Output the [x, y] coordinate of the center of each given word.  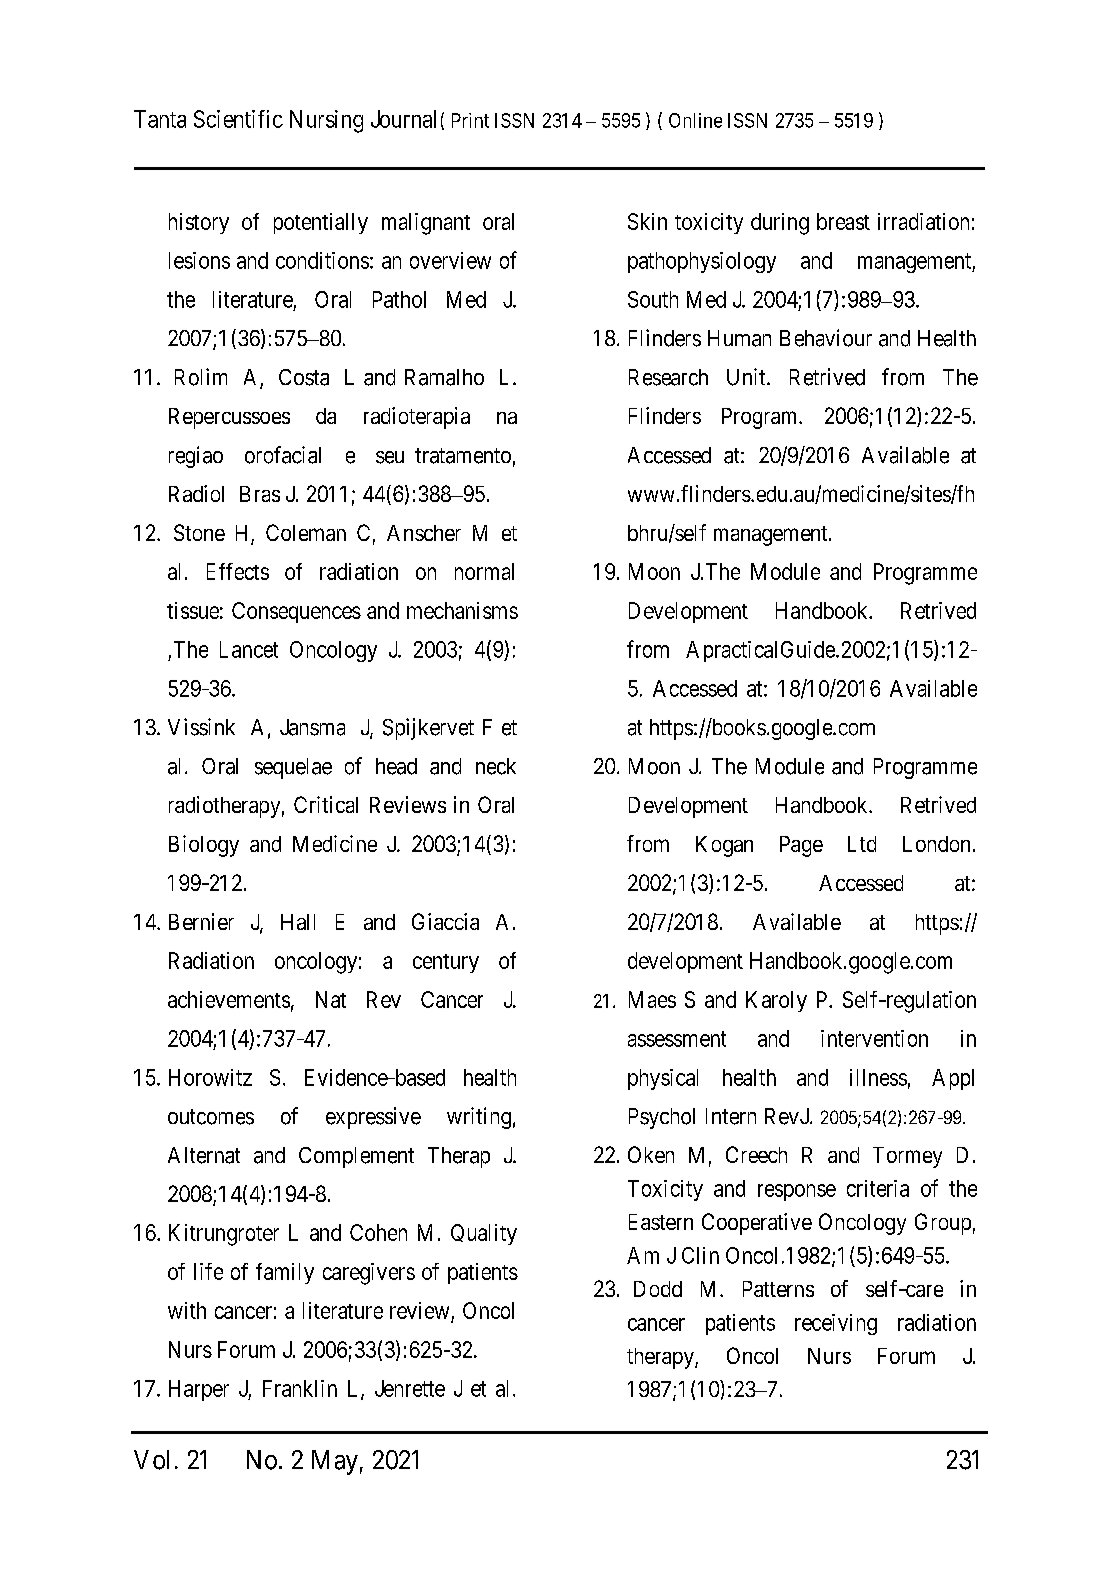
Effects [238, 571]
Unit [747, 377]
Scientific [238, 119]
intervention [874, 1038]
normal [484, 571]
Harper [199, 1390]
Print [470, 120]
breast [843, 221]
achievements [229, 999]
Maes [652, 999]
